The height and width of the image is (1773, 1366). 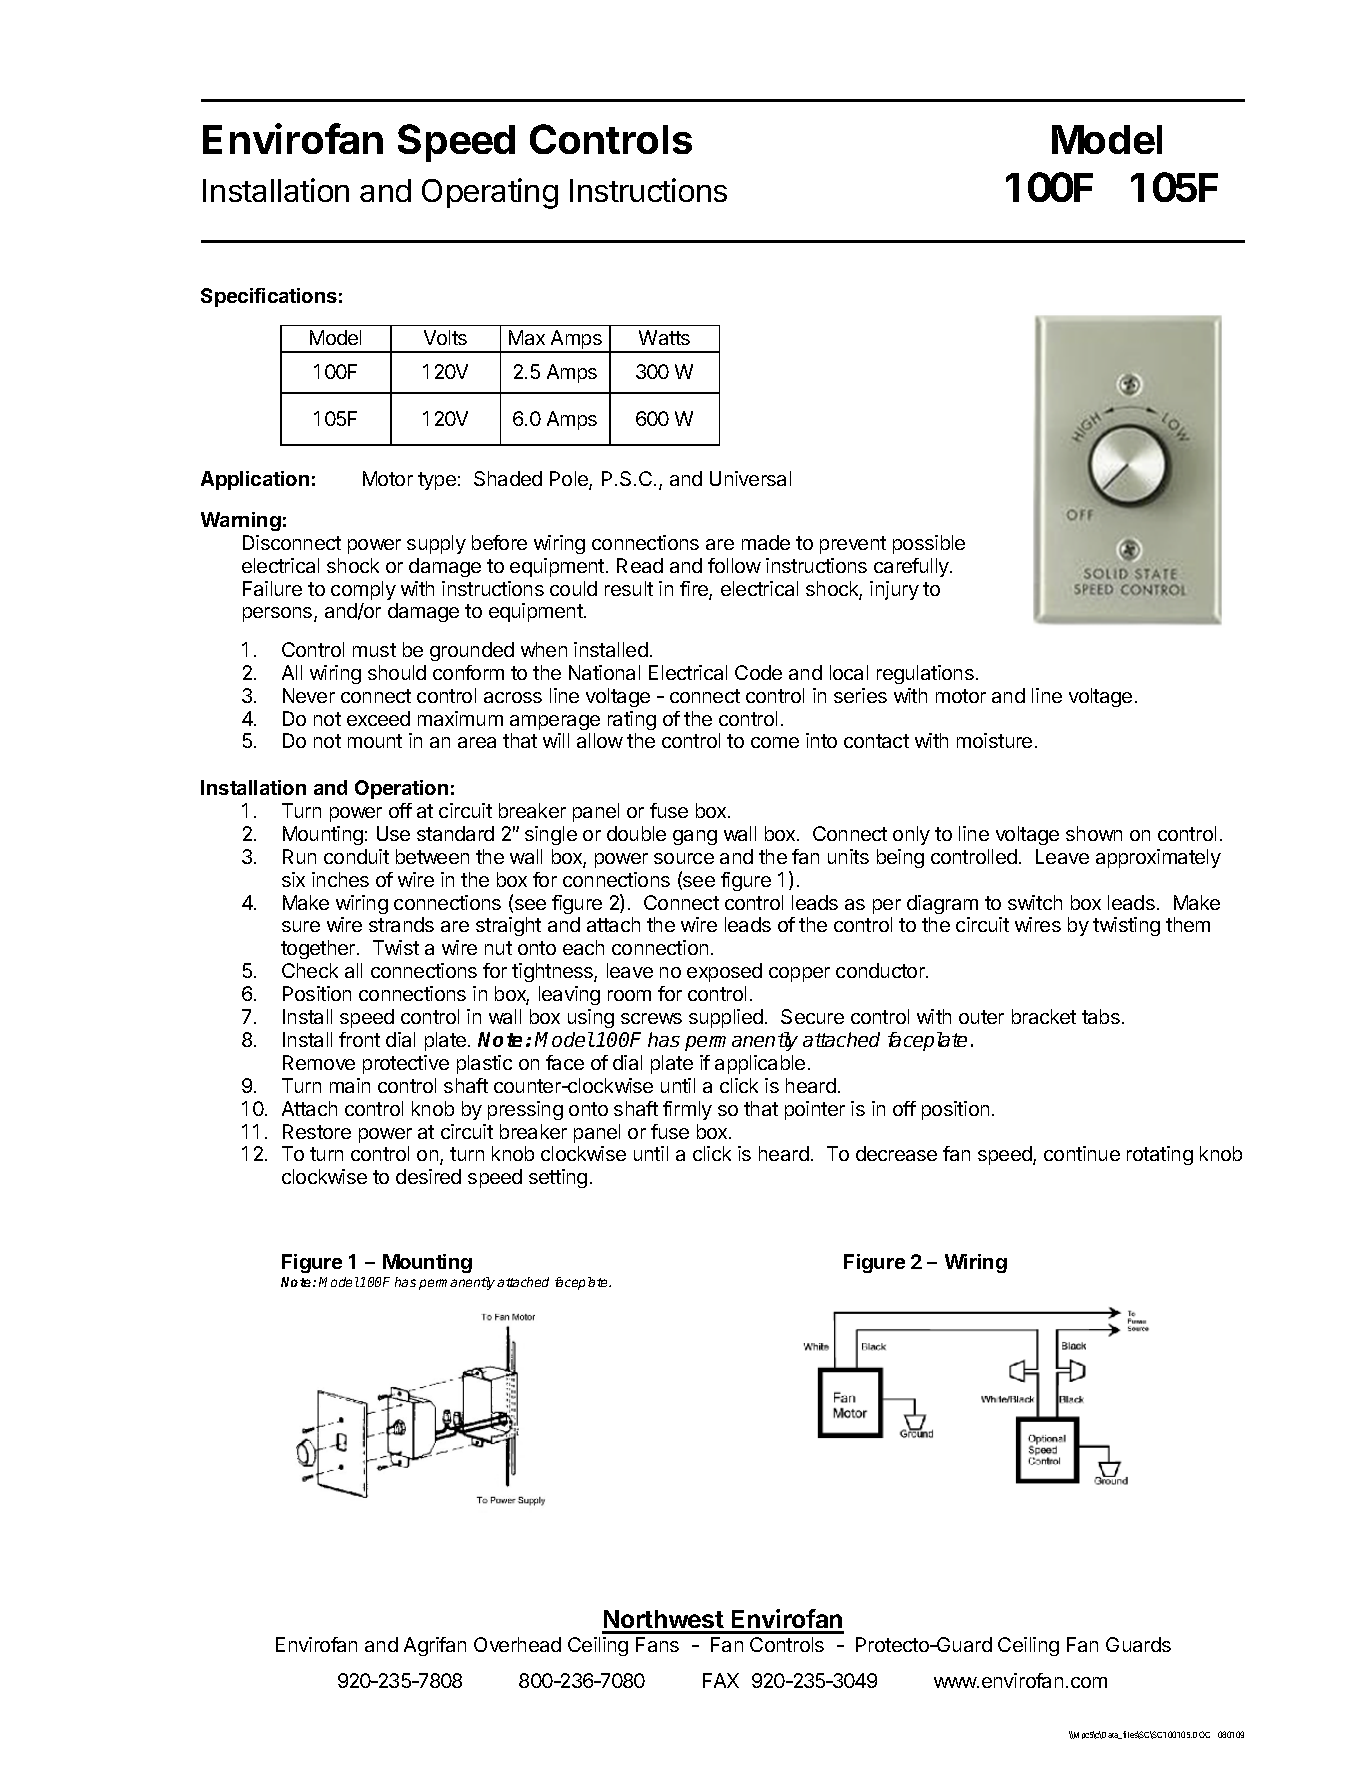 I want to click on Fans, so click(x=657, y=1644).
